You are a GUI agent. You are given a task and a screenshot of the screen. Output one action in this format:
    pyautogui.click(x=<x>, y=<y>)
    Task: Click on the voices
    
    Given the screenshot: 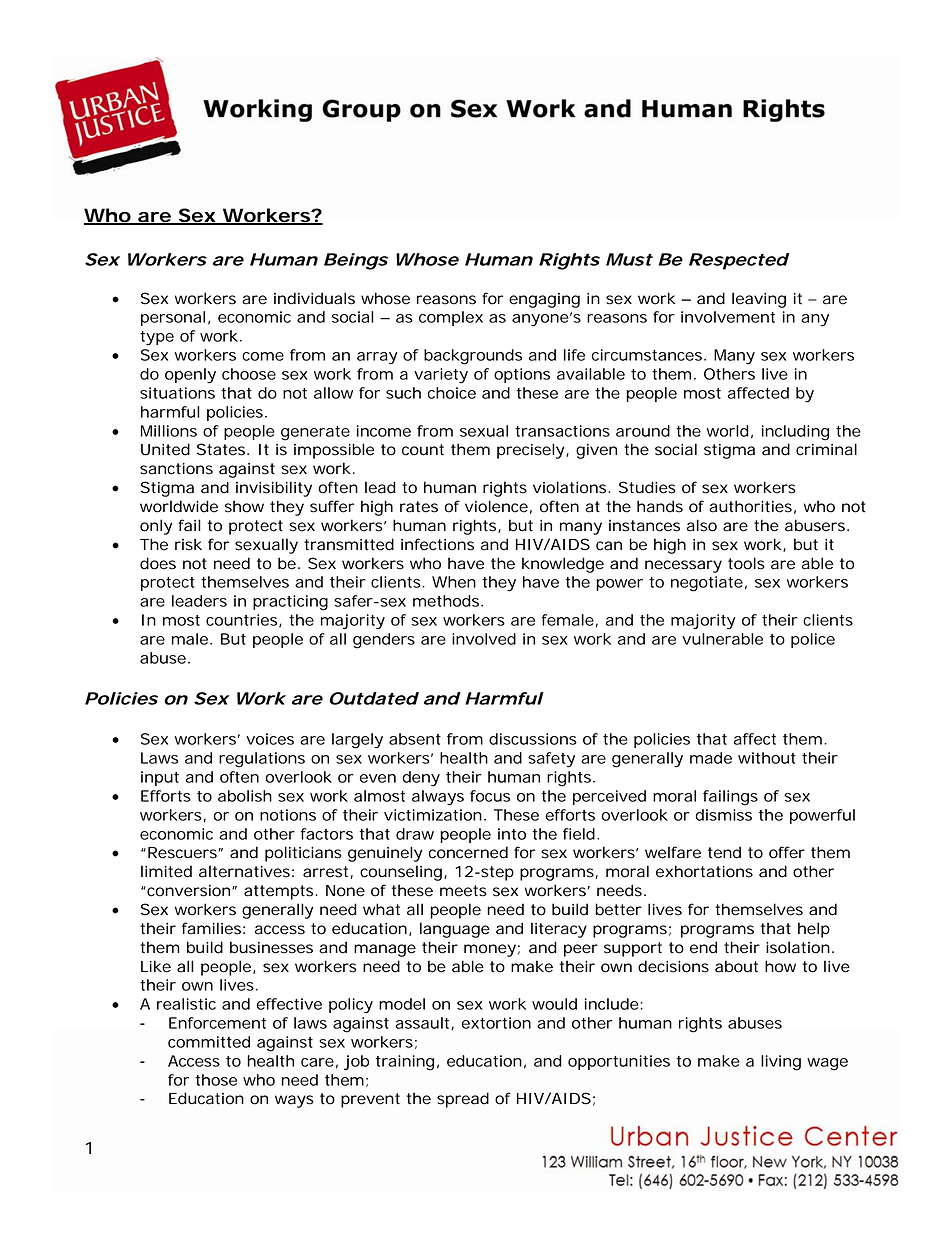 What is the action you would take?
    pyautogui.click(x=270, y=739)
